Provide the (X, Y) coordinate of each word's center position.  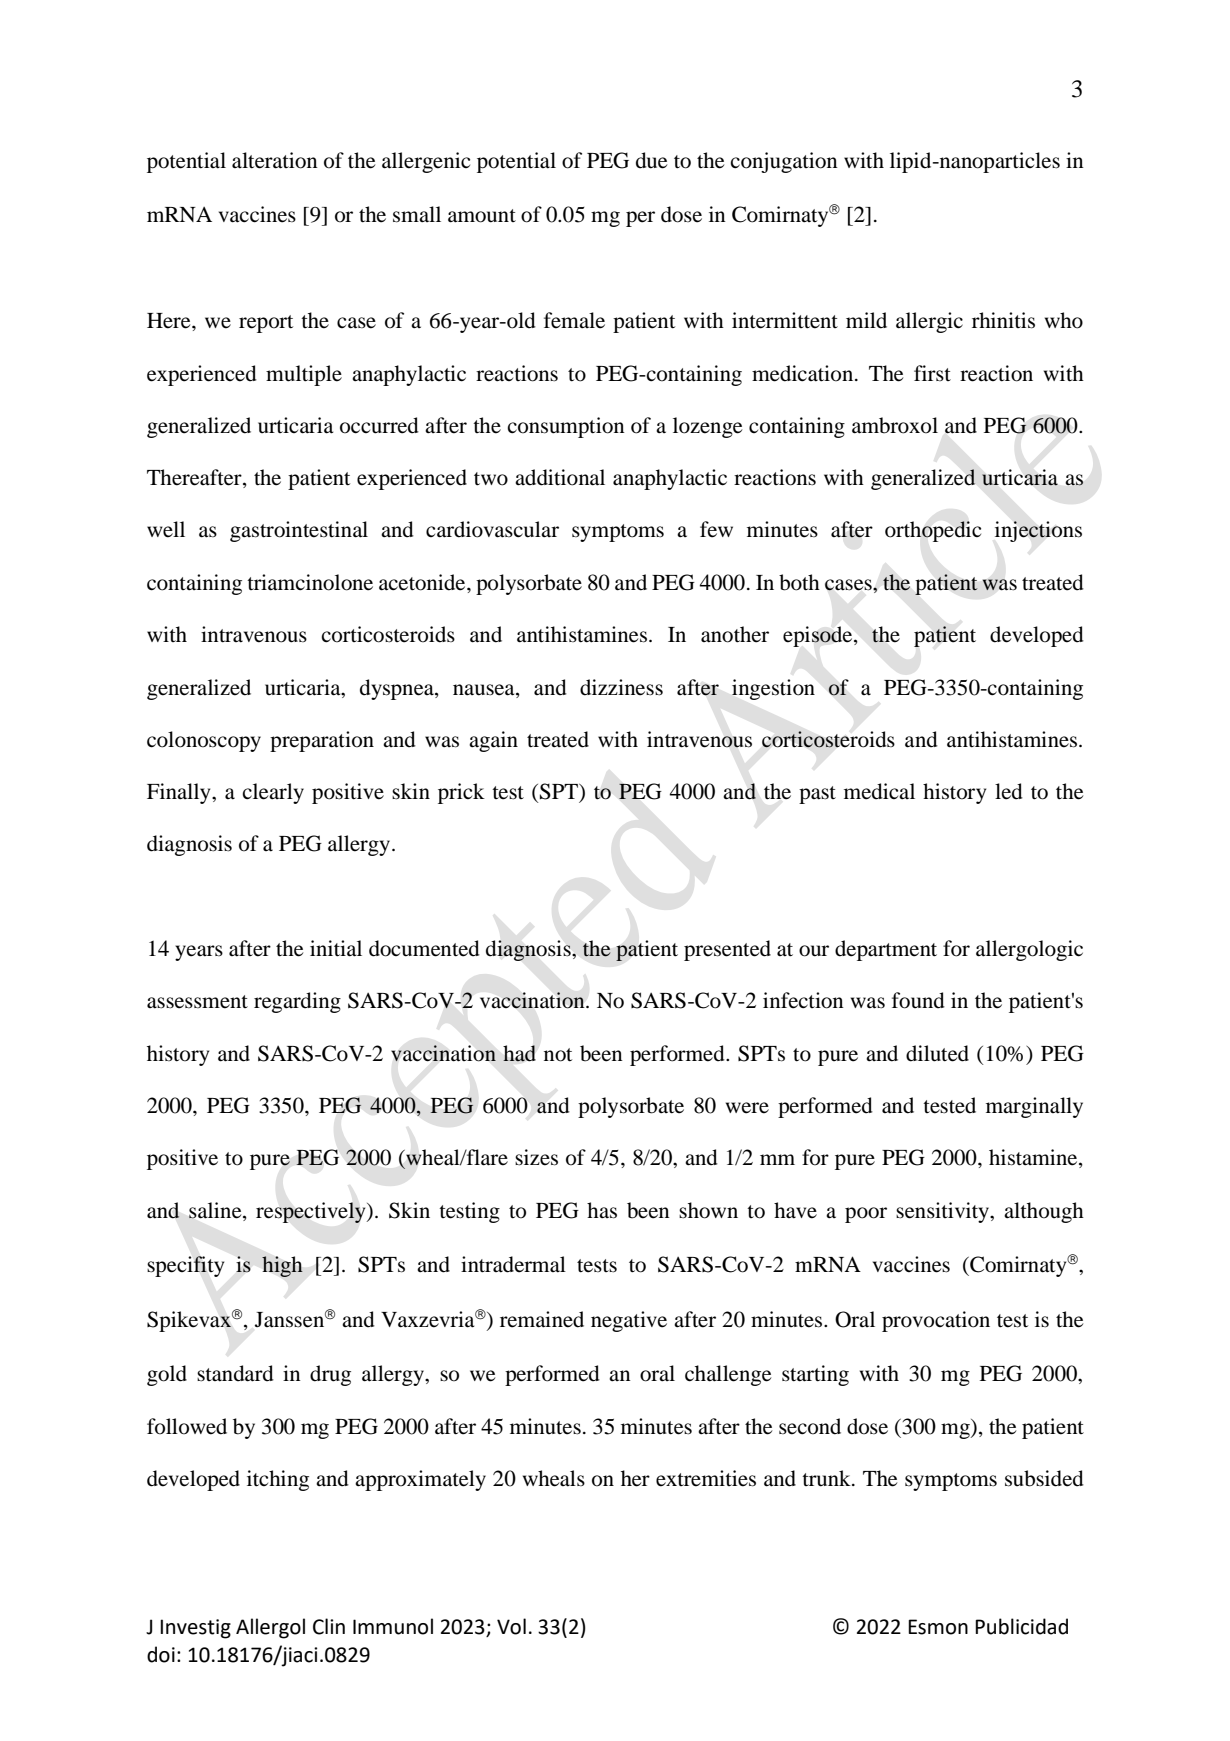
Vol (511, 1626)
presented (727, 950)
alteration (275, 160)
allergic (929, 322)
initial (336, 948)
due (651, 160)
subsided (1044, 1478)
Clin (329, 1626)
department (886, 950)
